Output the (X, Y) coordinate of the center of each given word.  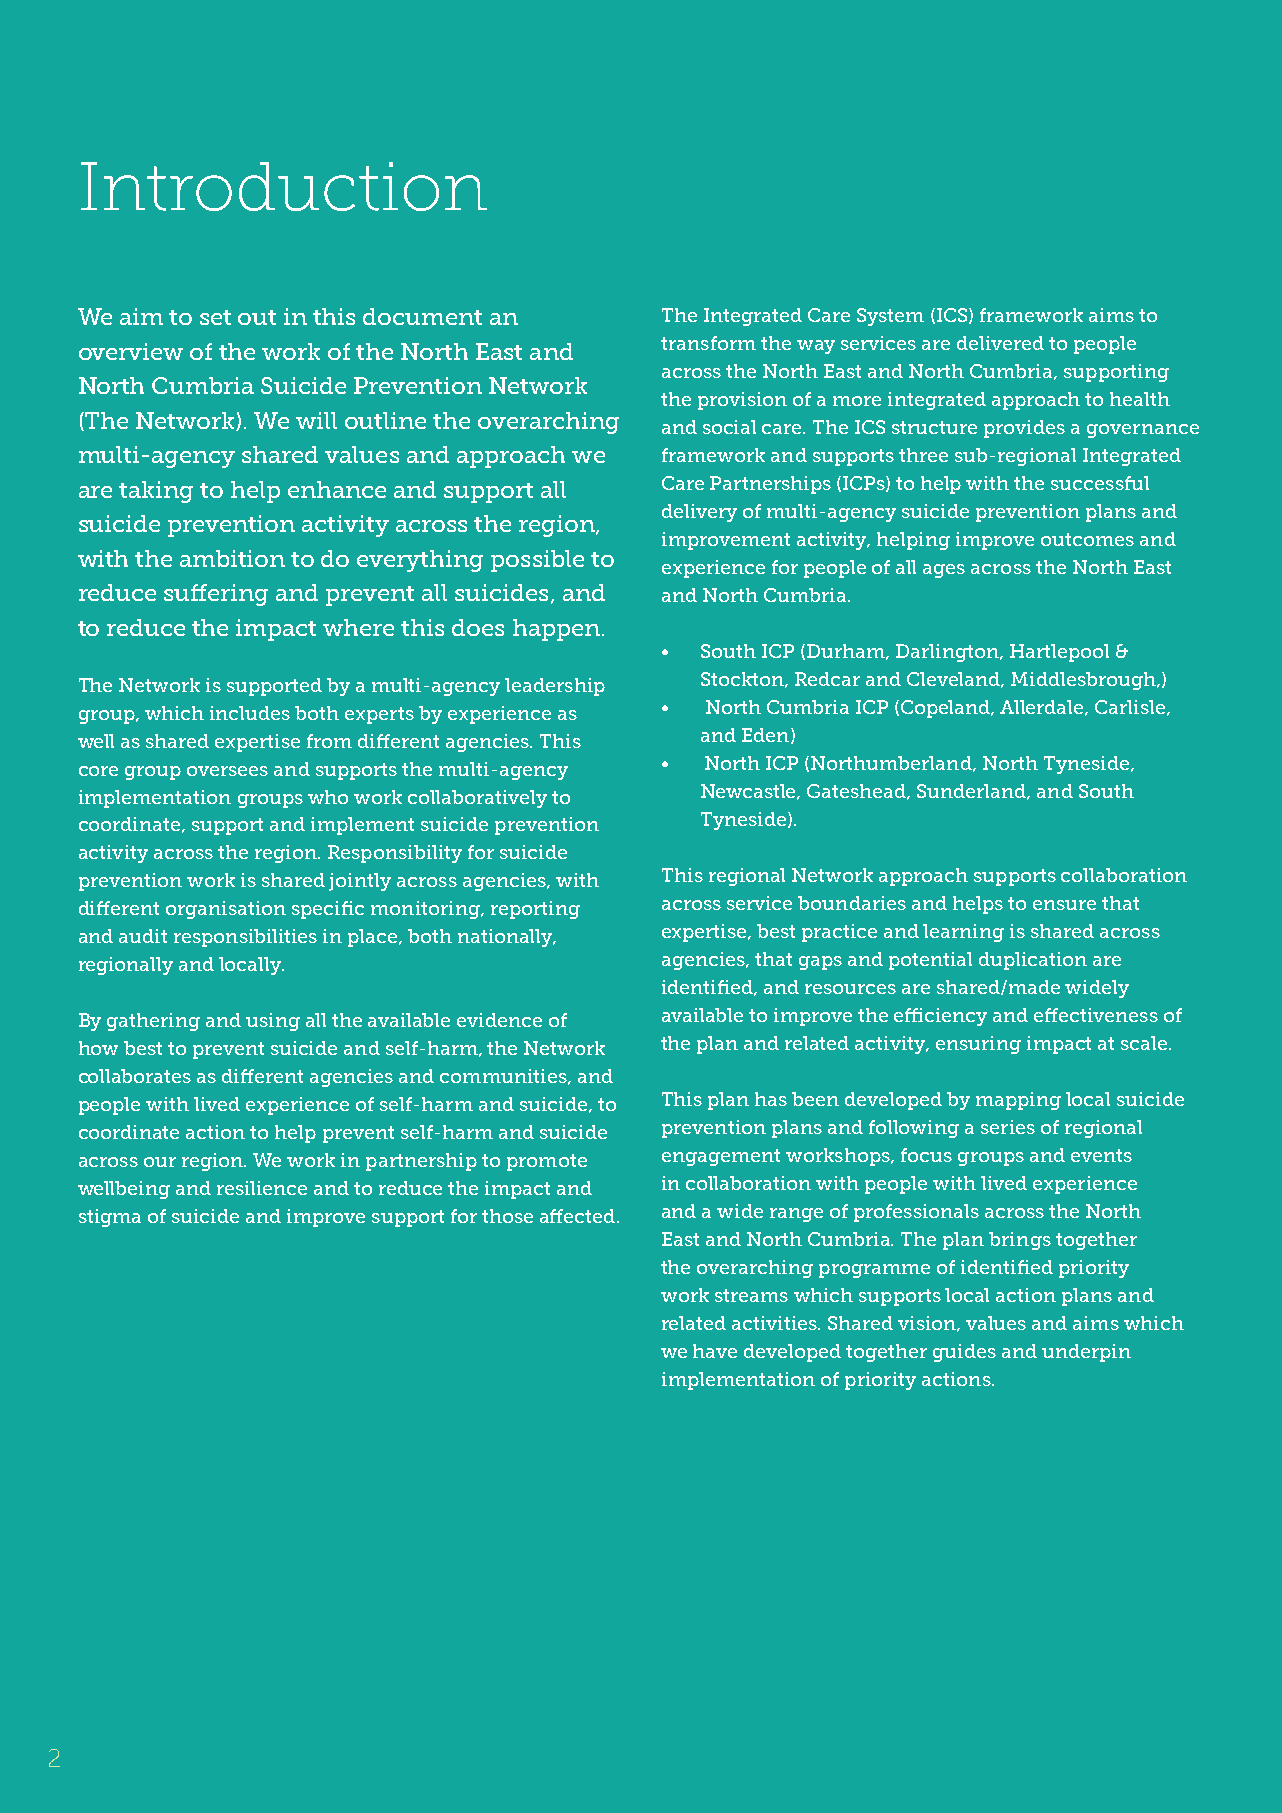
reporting (535, 910)
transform (708, 343)
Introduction (284, 186)
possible (537, 561)
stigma (110, 1218)
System (890, 317)
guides (964, 1353)
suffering (216, 595)
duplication (1033, 961)
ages (944, 571)
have (715, 1351)
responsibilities (245, 938)
